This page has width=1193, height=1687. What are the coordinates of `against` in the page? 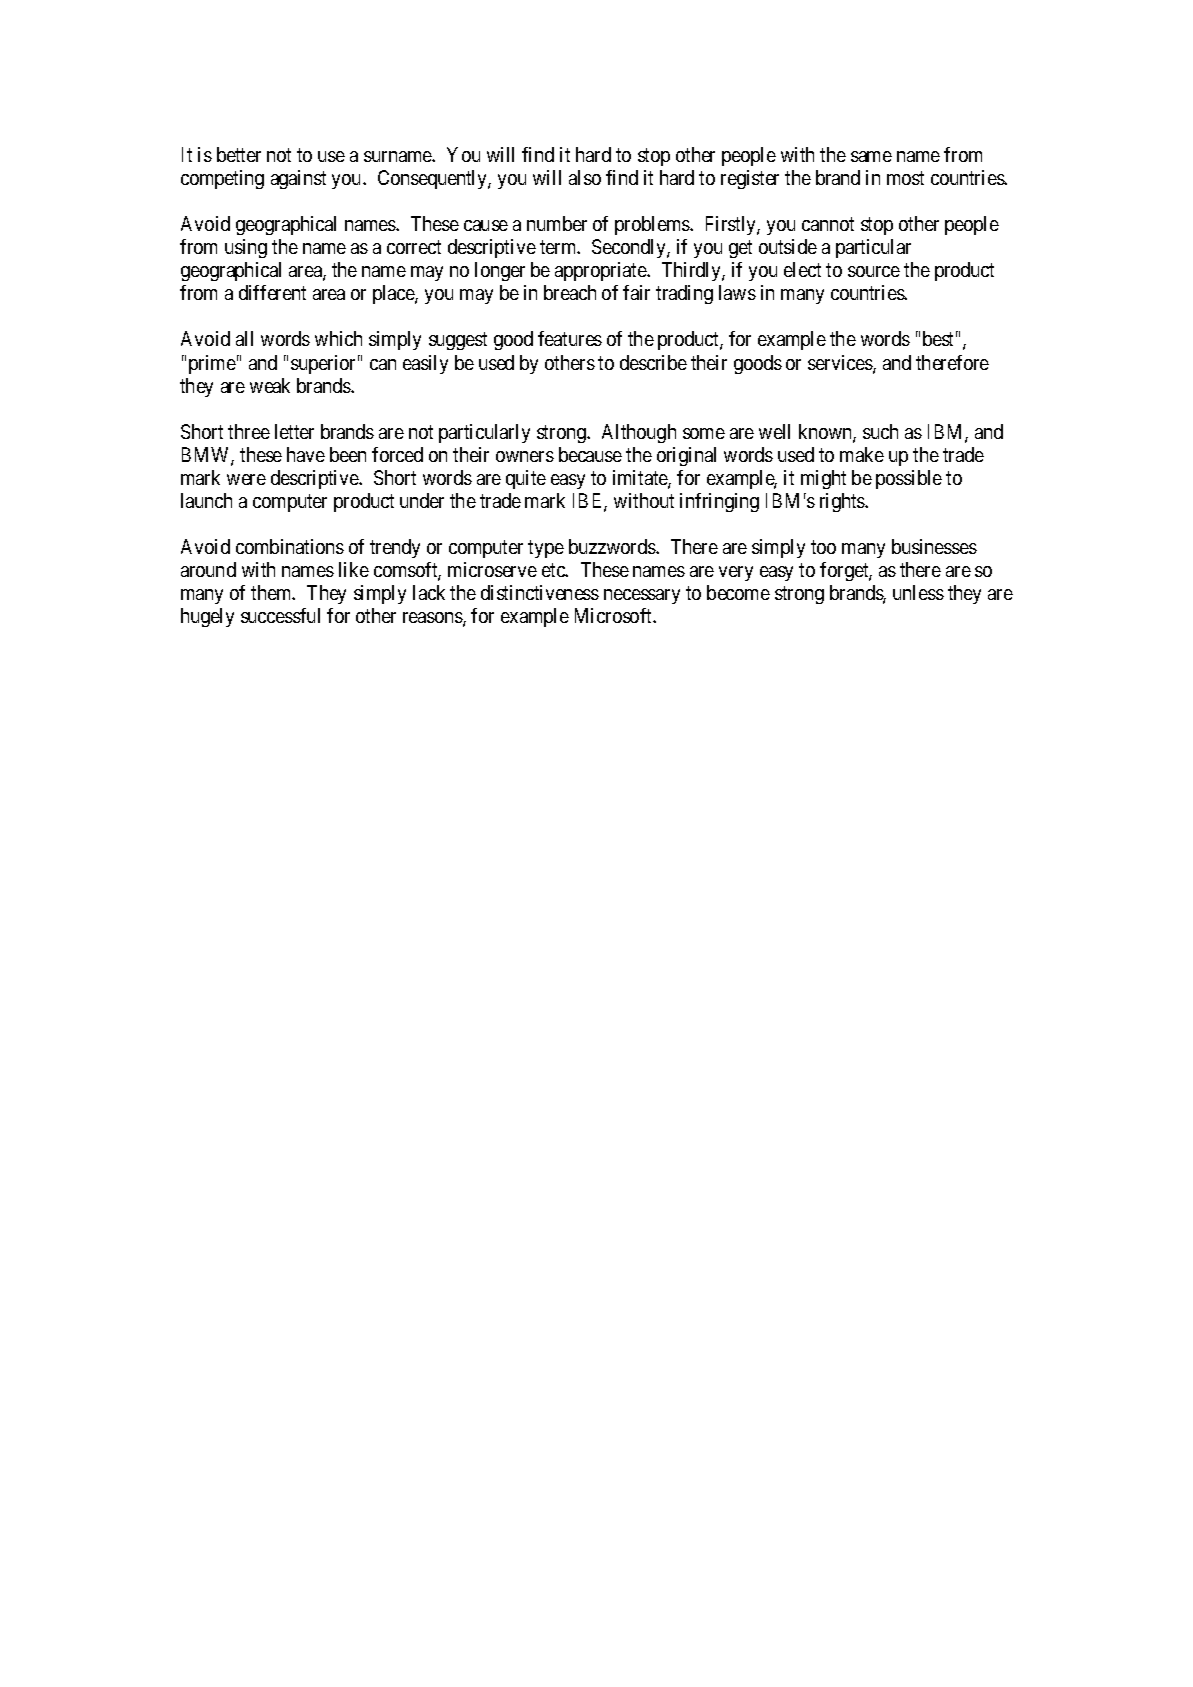 It's located at (298, 179).
